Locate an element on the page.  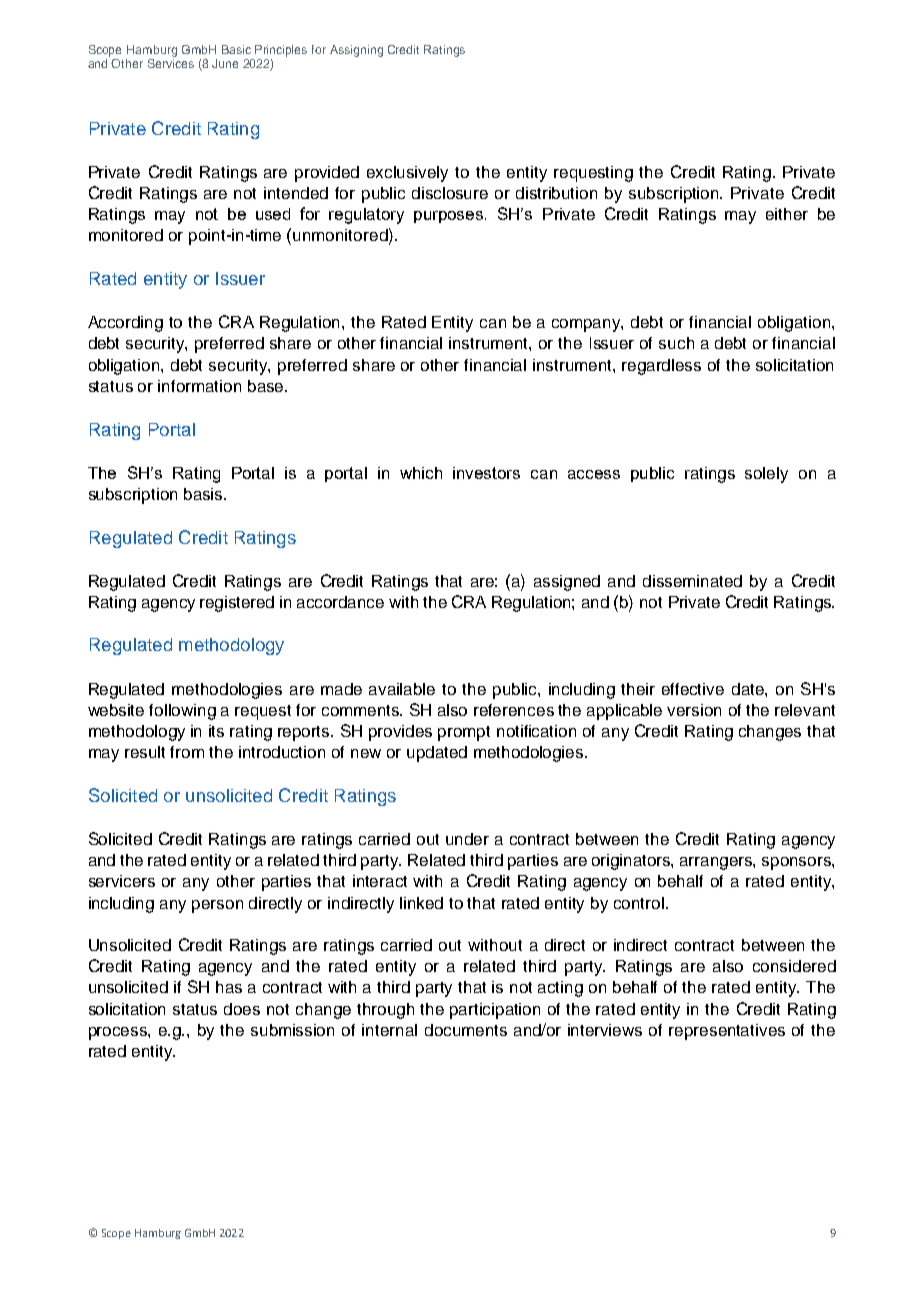
basis is located at coordinates (205, 494).
